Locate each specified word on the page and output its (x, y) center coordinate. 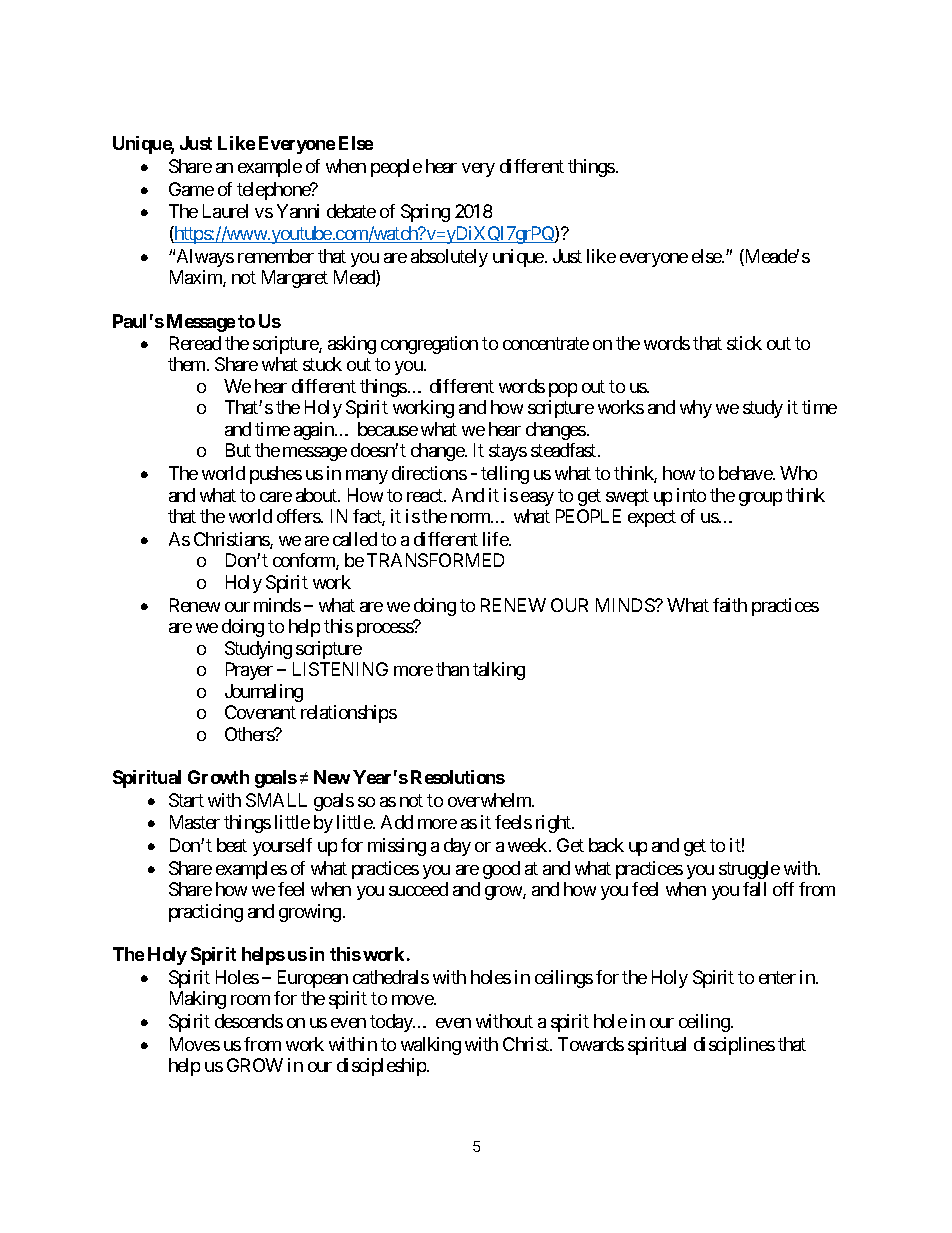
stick (744, 343)
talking (499, 671)
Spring (425, 213)
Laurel (225, 211)
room (250, 1000)
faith (730, 605)
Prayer (249, 671)
